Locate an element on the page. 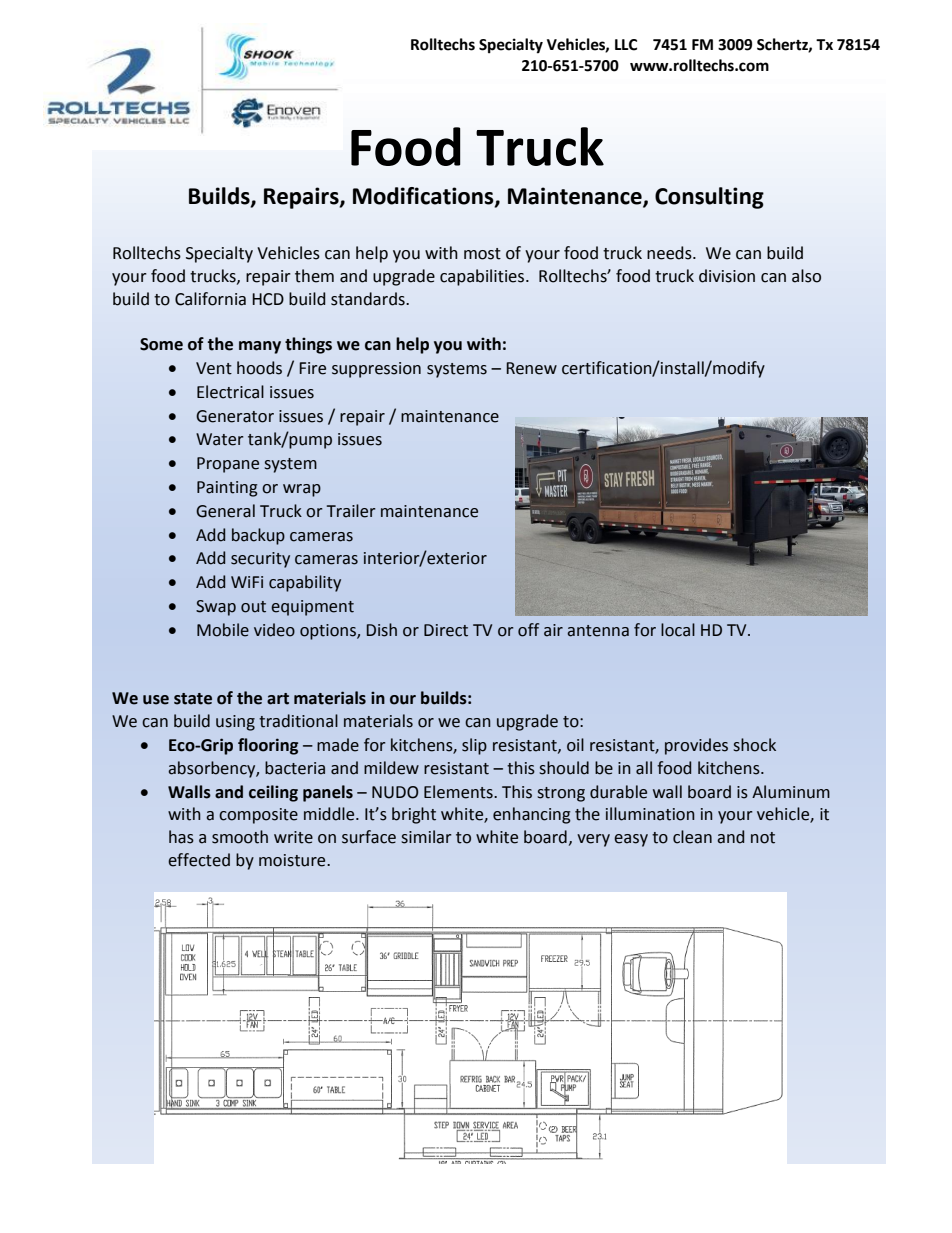 This page has width=952, height=1233. security is located at coordinates (260, 560).
